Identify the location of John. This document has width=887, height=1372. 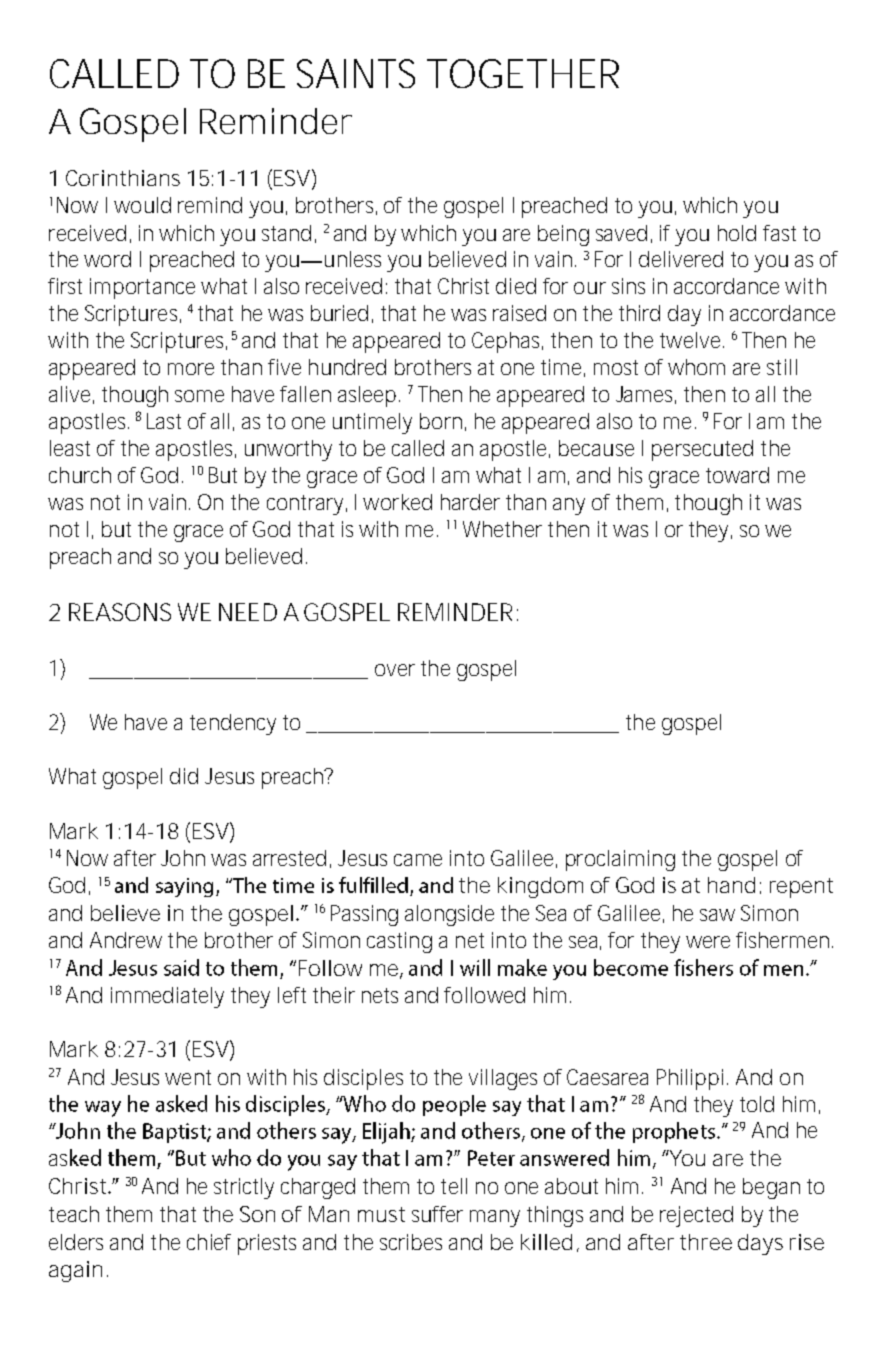
(183, 858).
